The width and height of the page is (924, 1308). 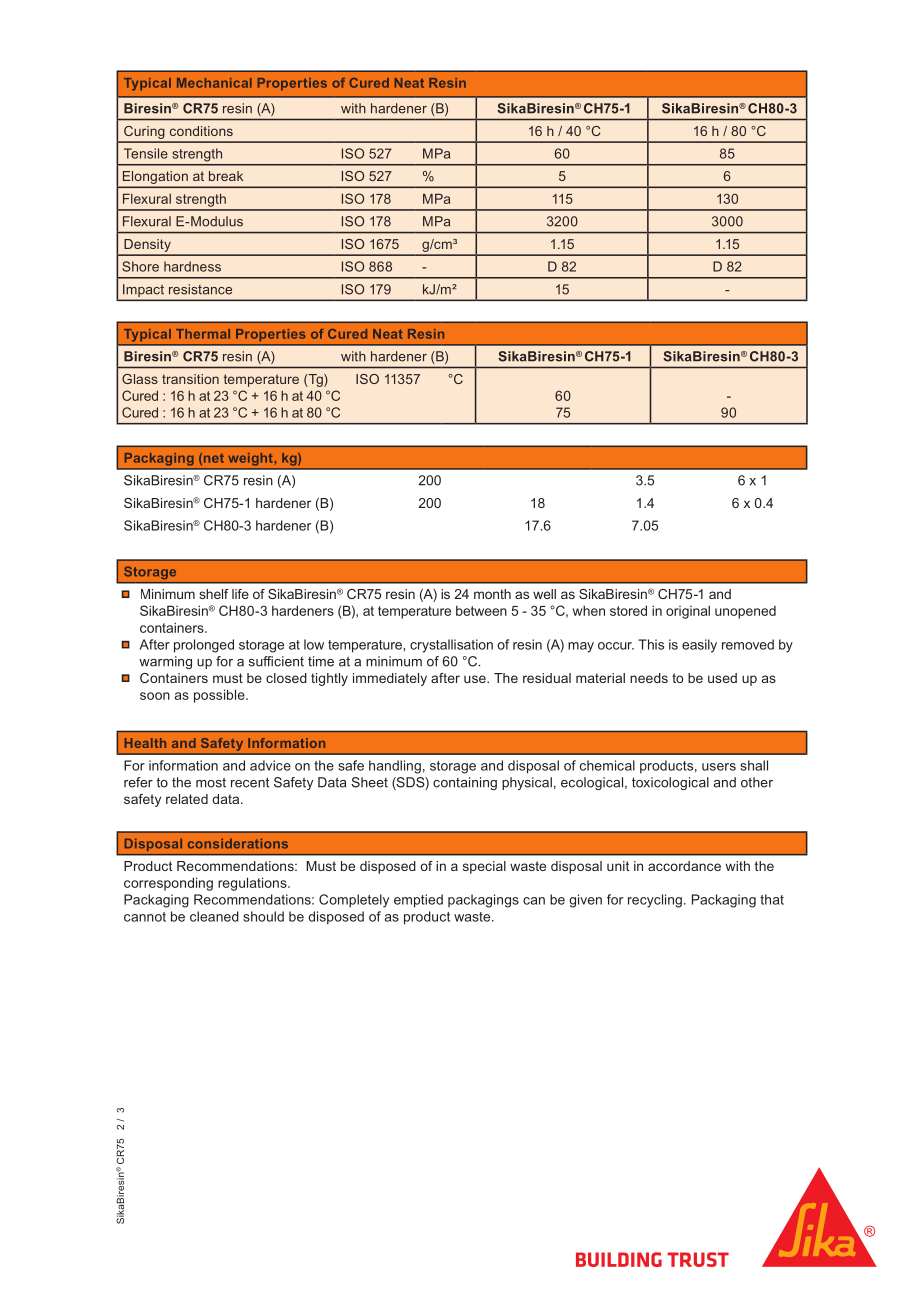 What do you see at coordinates (201, 131) in the page?
I see `conditions` at bounding box center [201, 131].
